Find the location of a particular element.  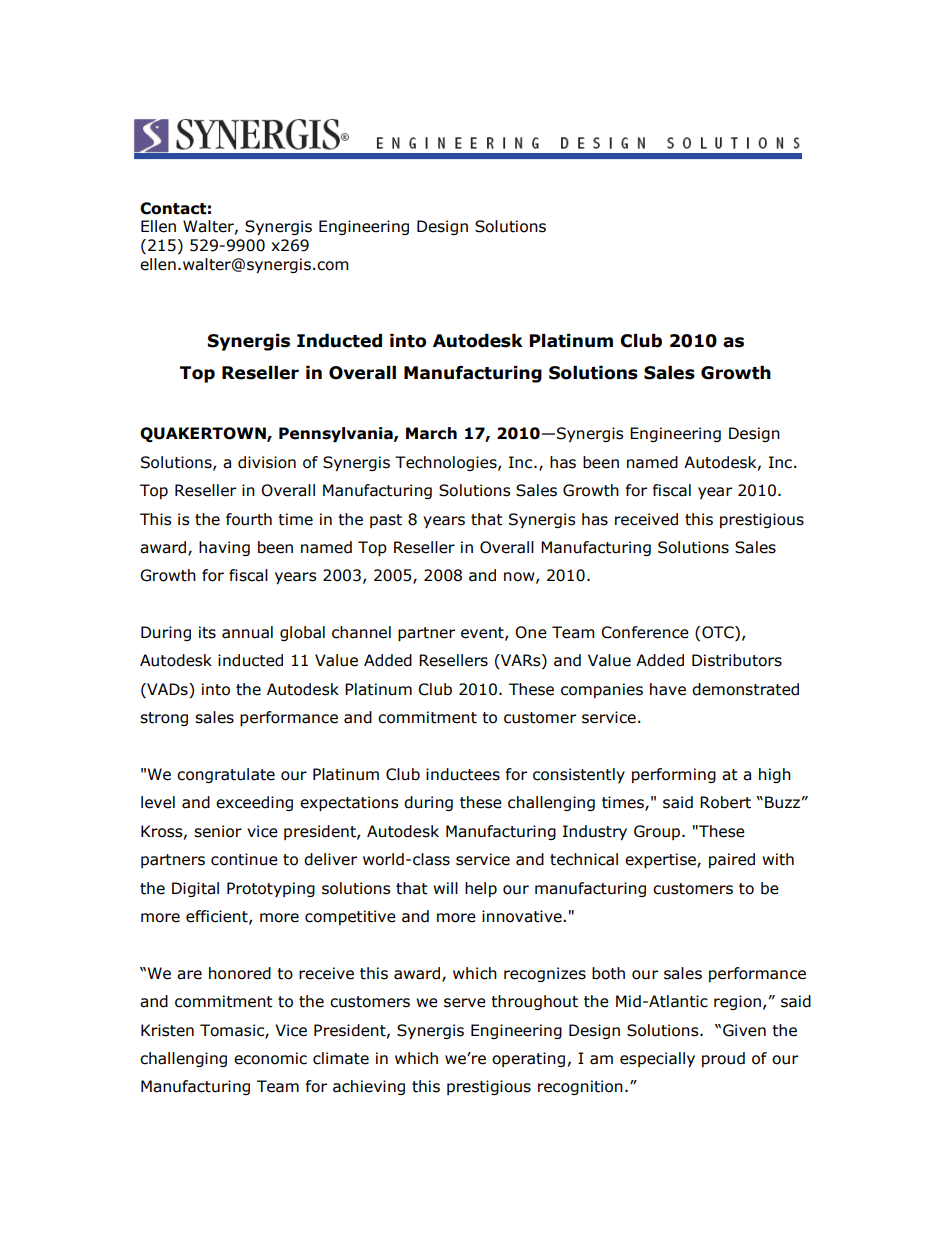

Technologies is located at coordinates (447, 463).
